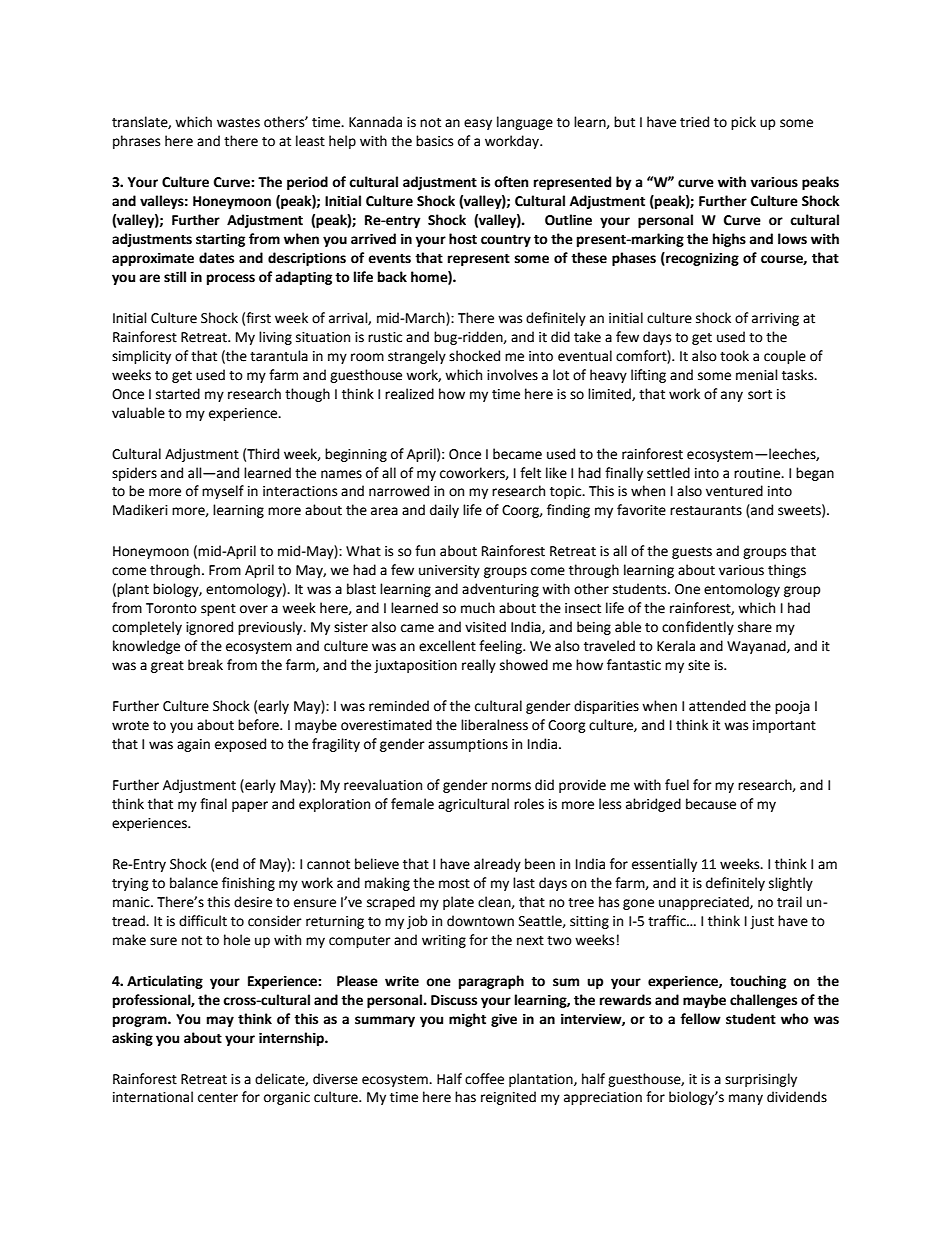 This screenshot has height=1233, width=952. I want to click on wastes, so click(238, 123).
